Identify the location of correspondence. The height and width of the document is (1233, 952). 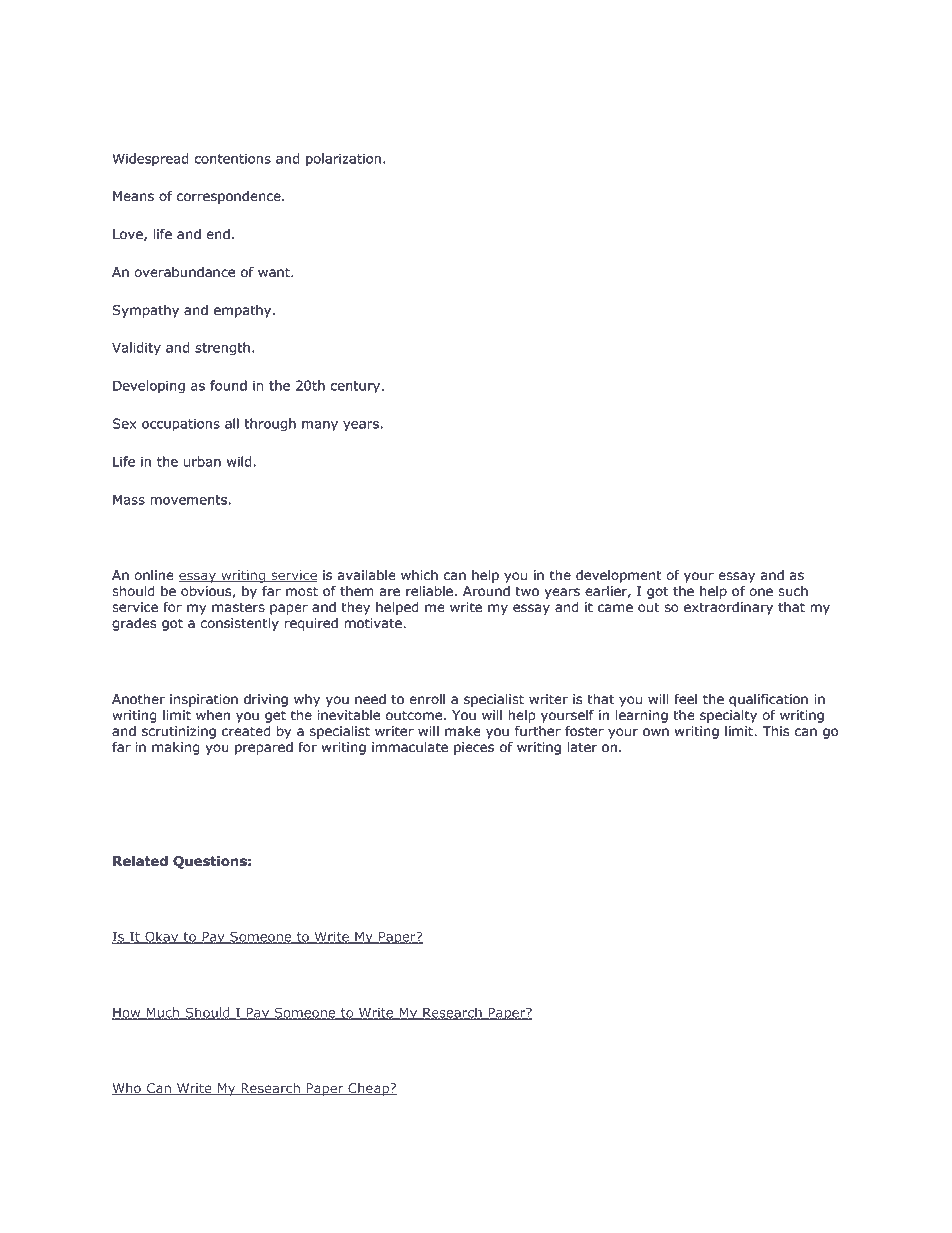
(230, 197).
